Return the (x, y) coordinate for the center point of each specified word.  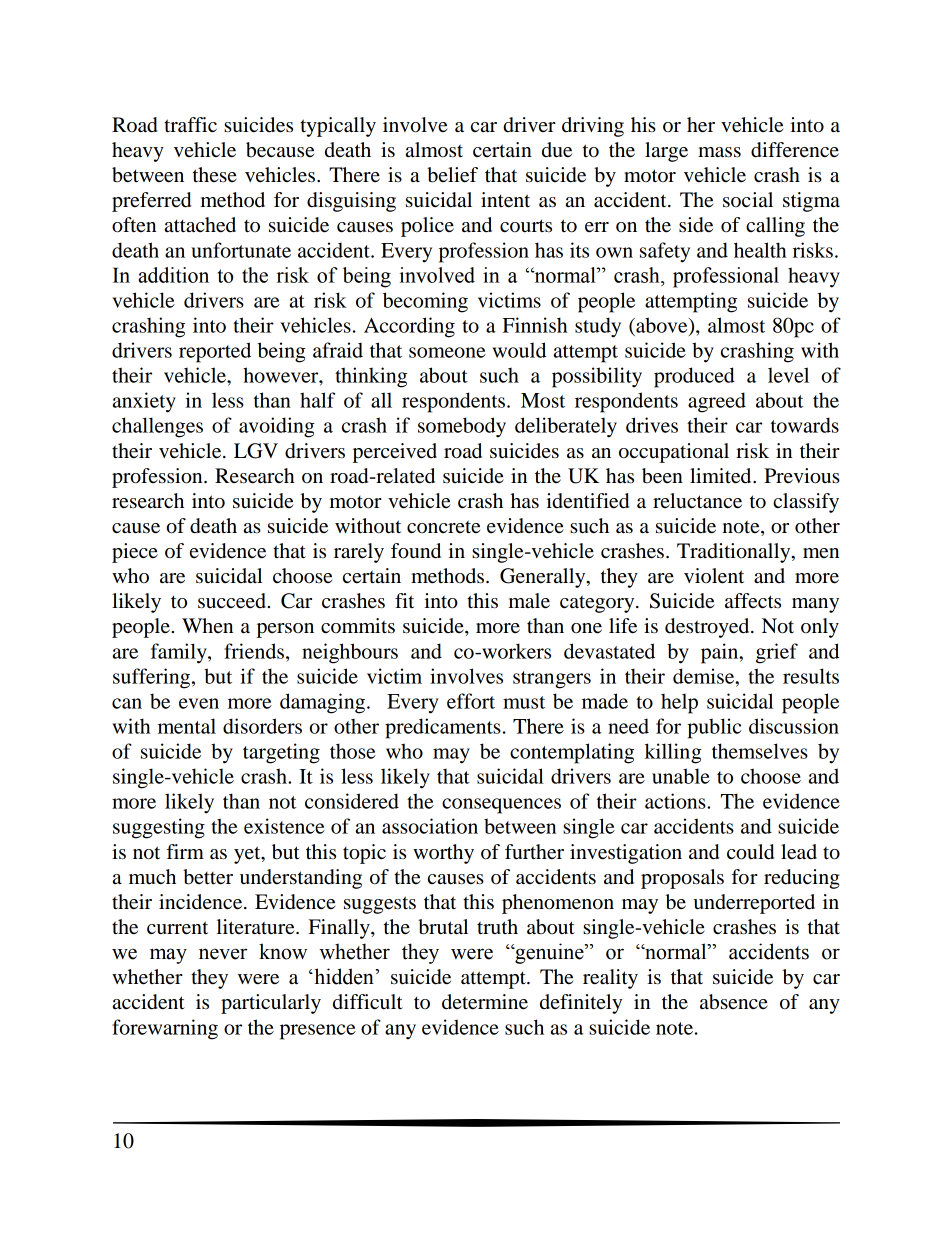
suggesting (159, 828)
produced (694, 377)
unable (681, 776)
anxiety (144, 402)
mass (719, 152)
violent (714, 576)
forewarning (165, 1029)
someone (447, 352)
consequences (501, 806)
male (529, 601)
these (215, 175)
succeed (233, 601)
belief (452, 175)
